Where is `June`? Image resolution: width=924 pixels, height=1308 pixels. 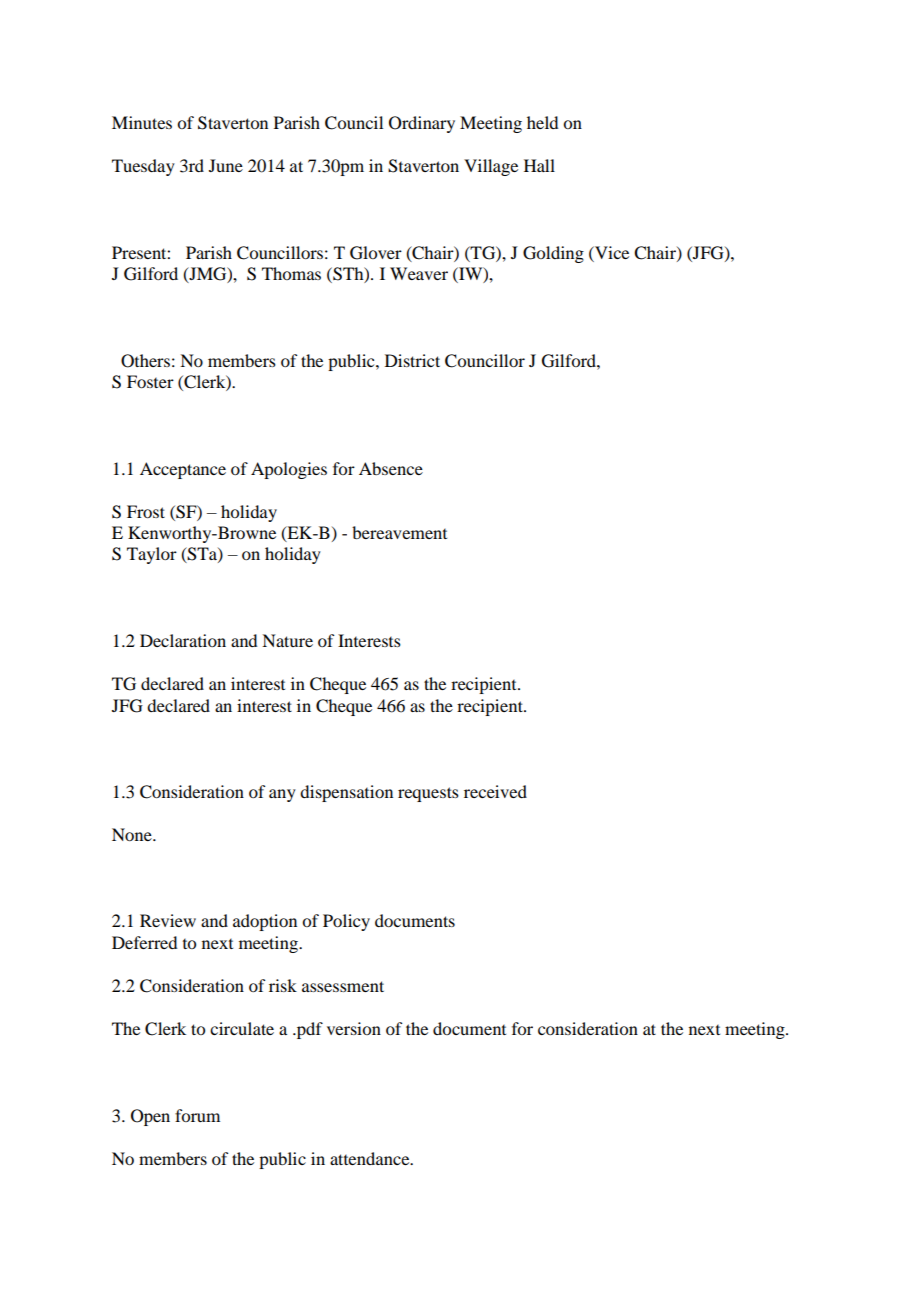 June is located at coordinates (226, 165).
